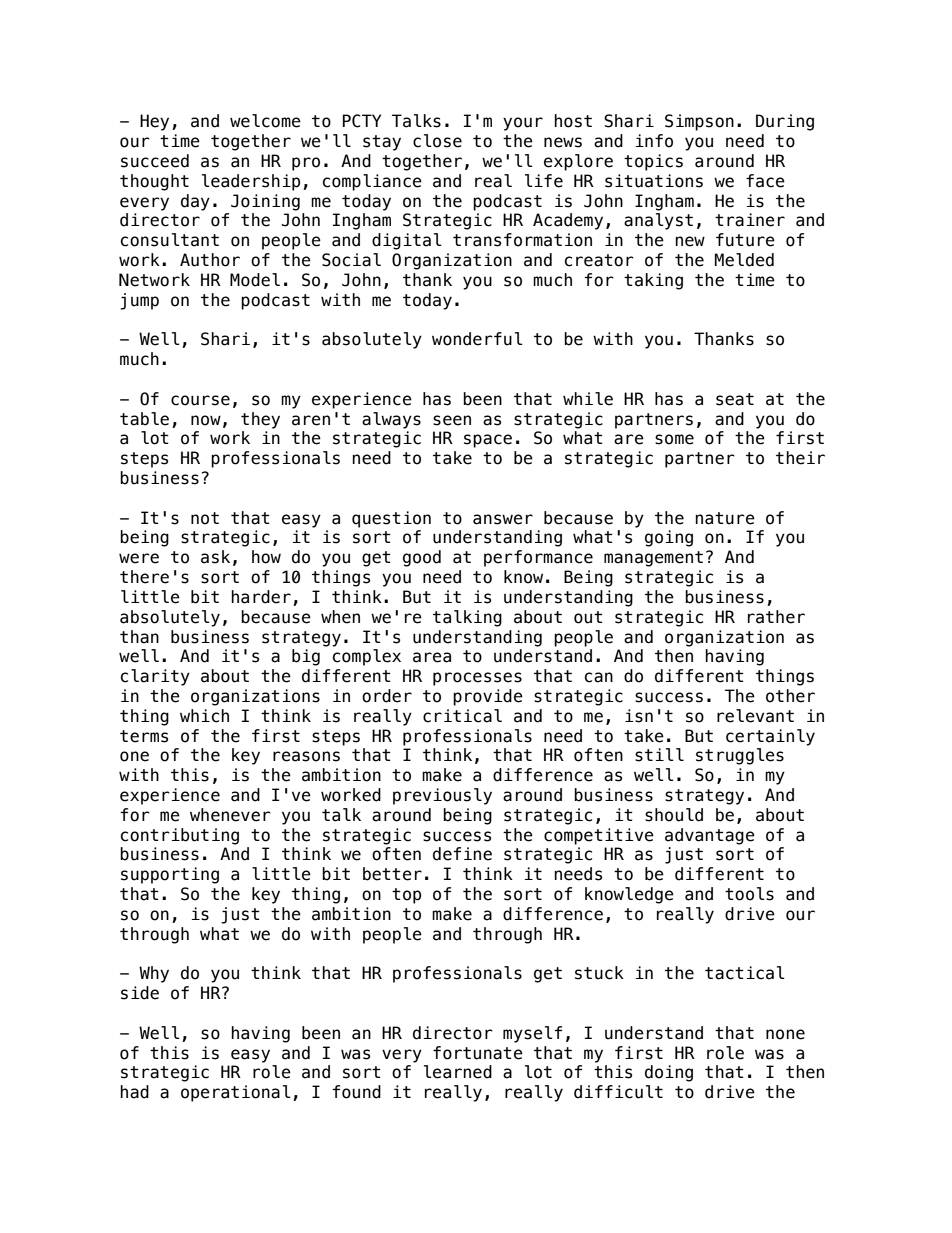 This screenshot has height=1233, width=952. What do you see at coordinates (251, 182) in the screenshot?
I see `leadership` at bounding box center [251, 182].
